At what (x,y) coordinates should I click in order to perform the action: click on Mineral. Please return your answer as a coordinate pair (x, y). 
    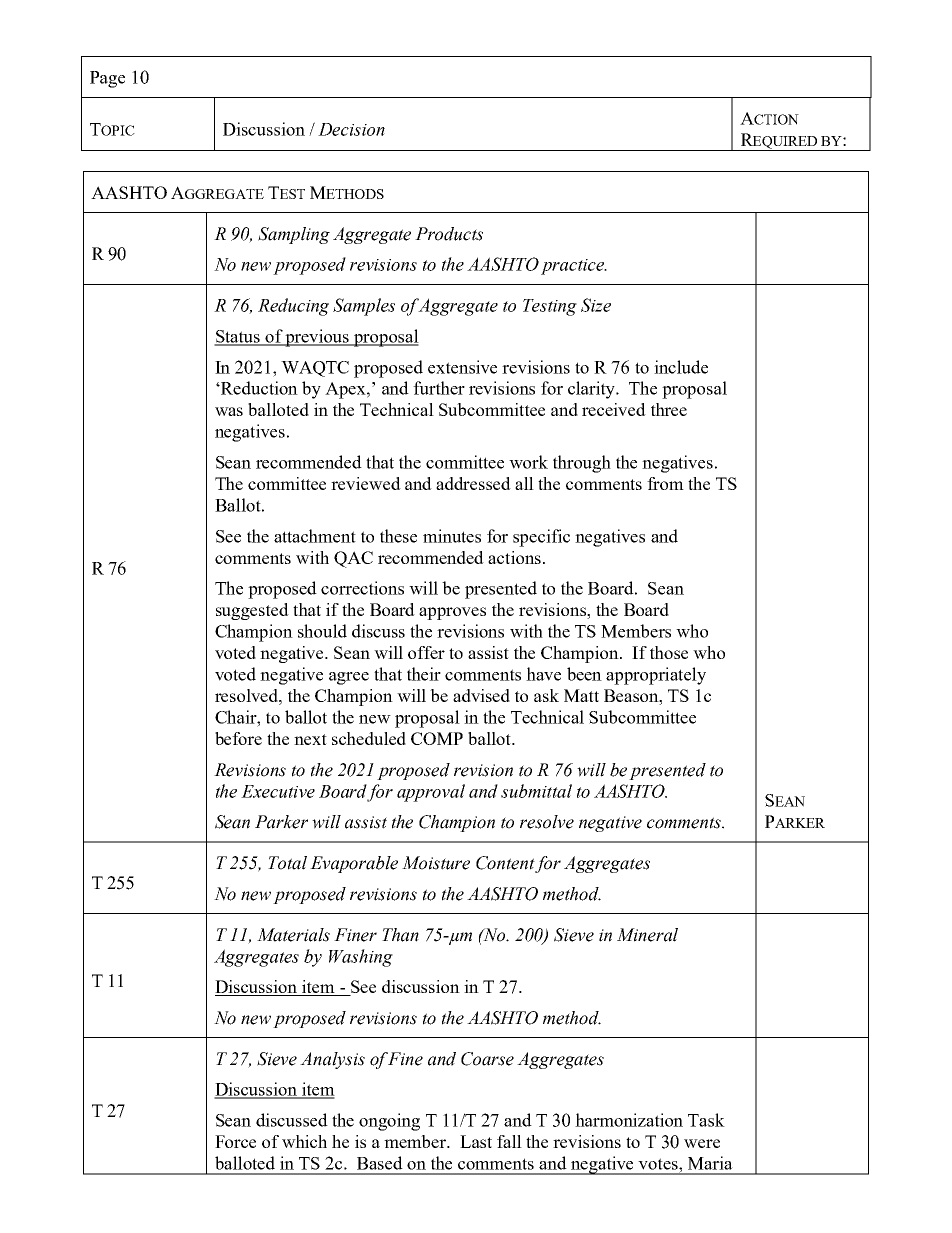
    Looking at the image, I should click on (647, 935).
